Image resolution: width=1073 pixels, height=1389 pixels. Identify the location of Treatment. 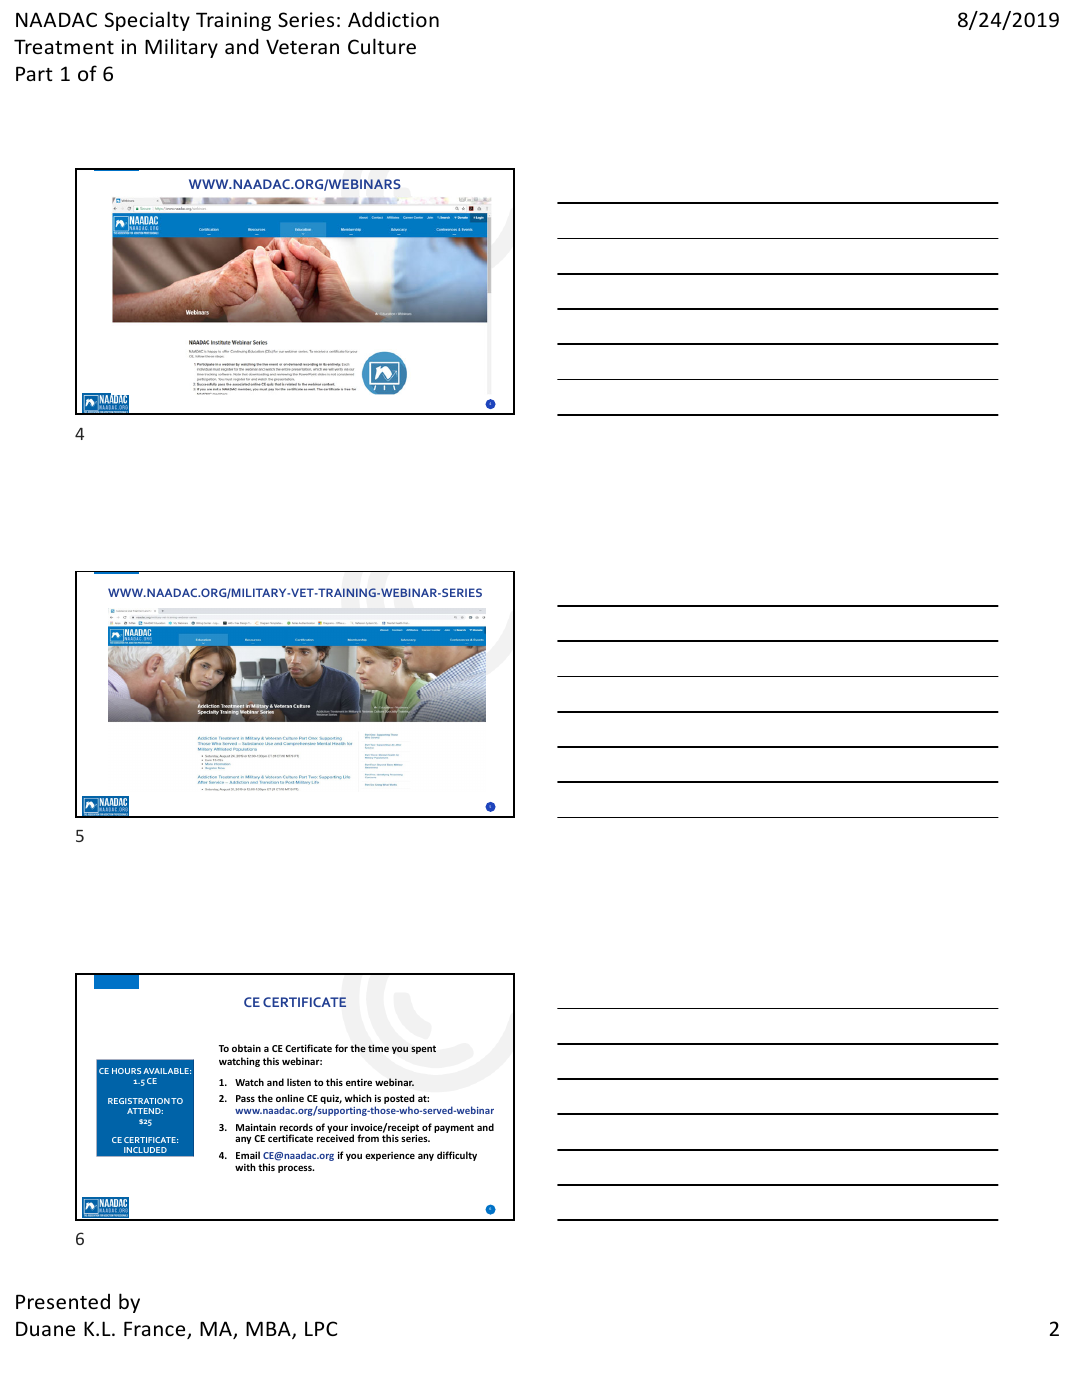
(64, 46).
